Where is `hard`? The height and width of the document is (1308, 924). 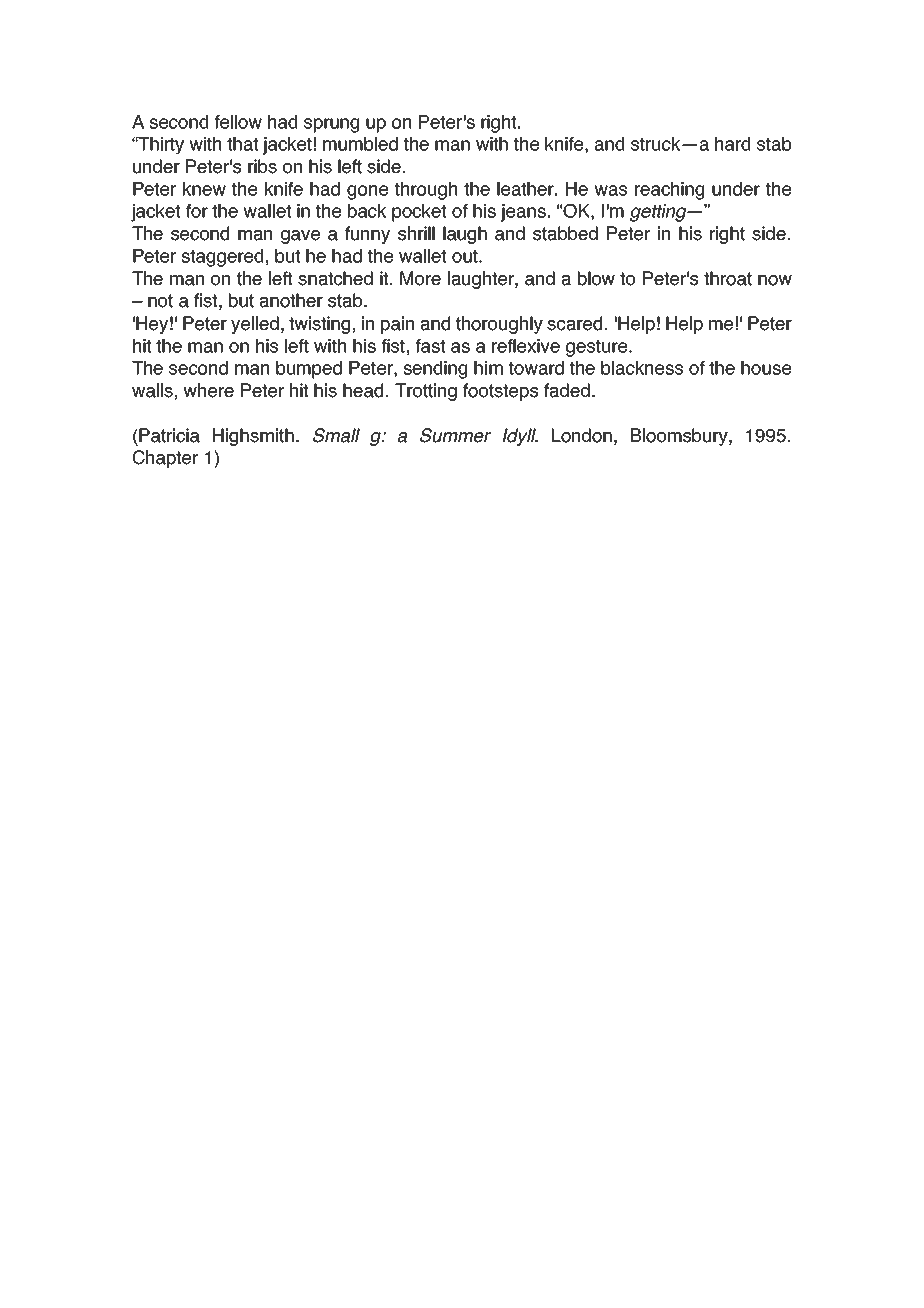 hard is located at coordinates (732, 144).
